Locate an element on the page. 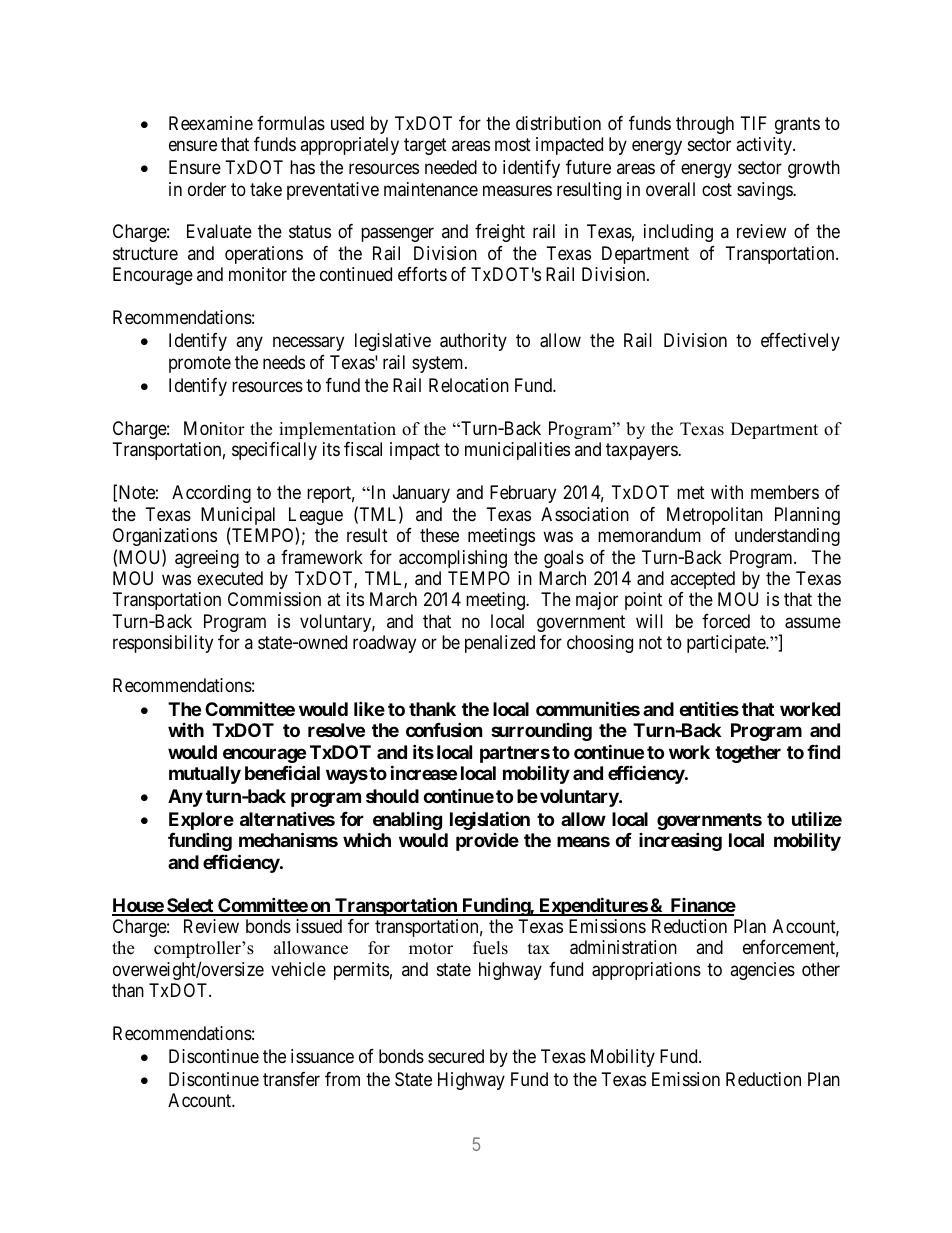 This page has height=1233, width=952. together is located at coordinates (748, 754).
